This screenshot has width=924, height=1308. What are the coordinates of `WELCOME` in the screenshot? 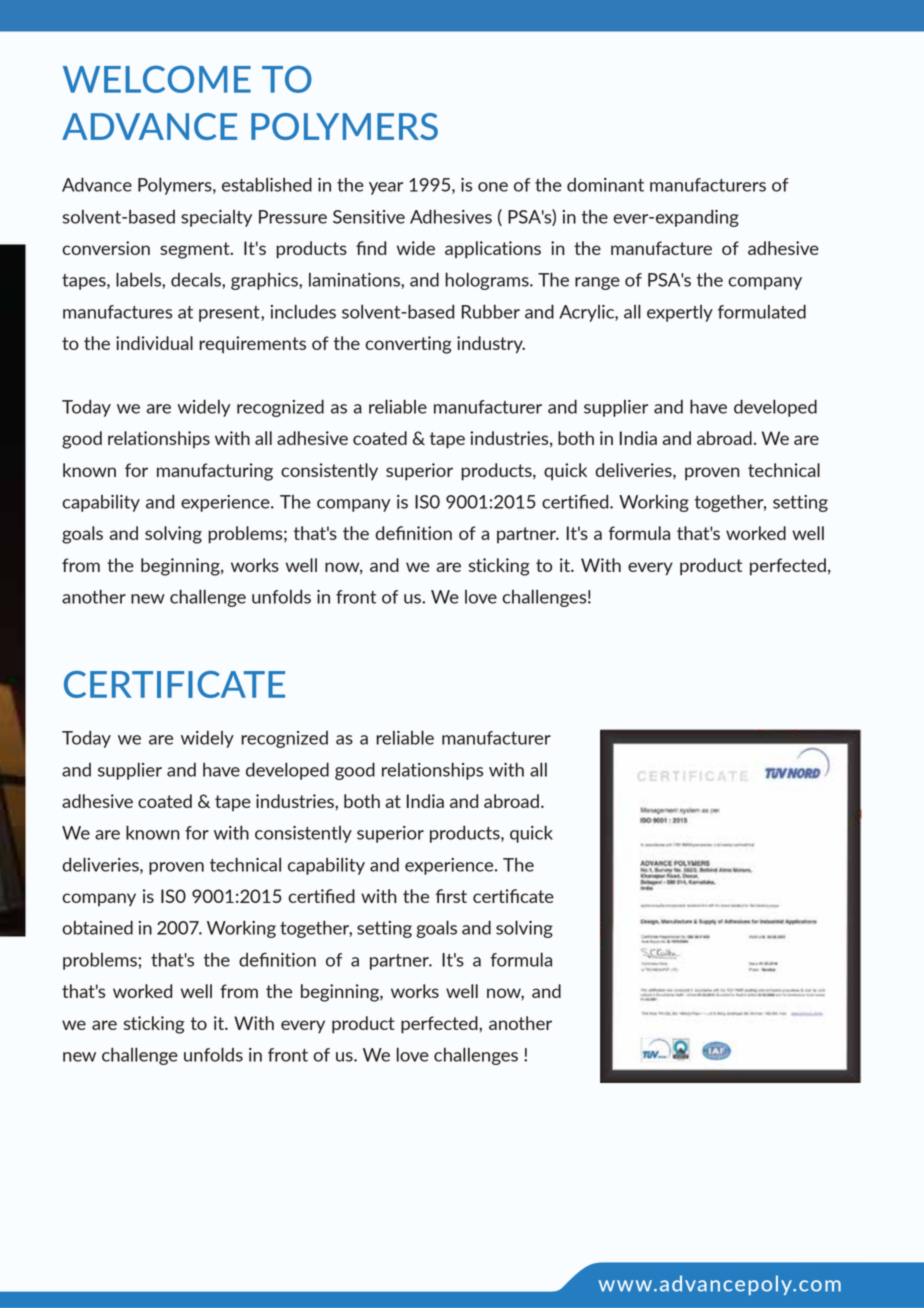 It's located at (157, 79).
